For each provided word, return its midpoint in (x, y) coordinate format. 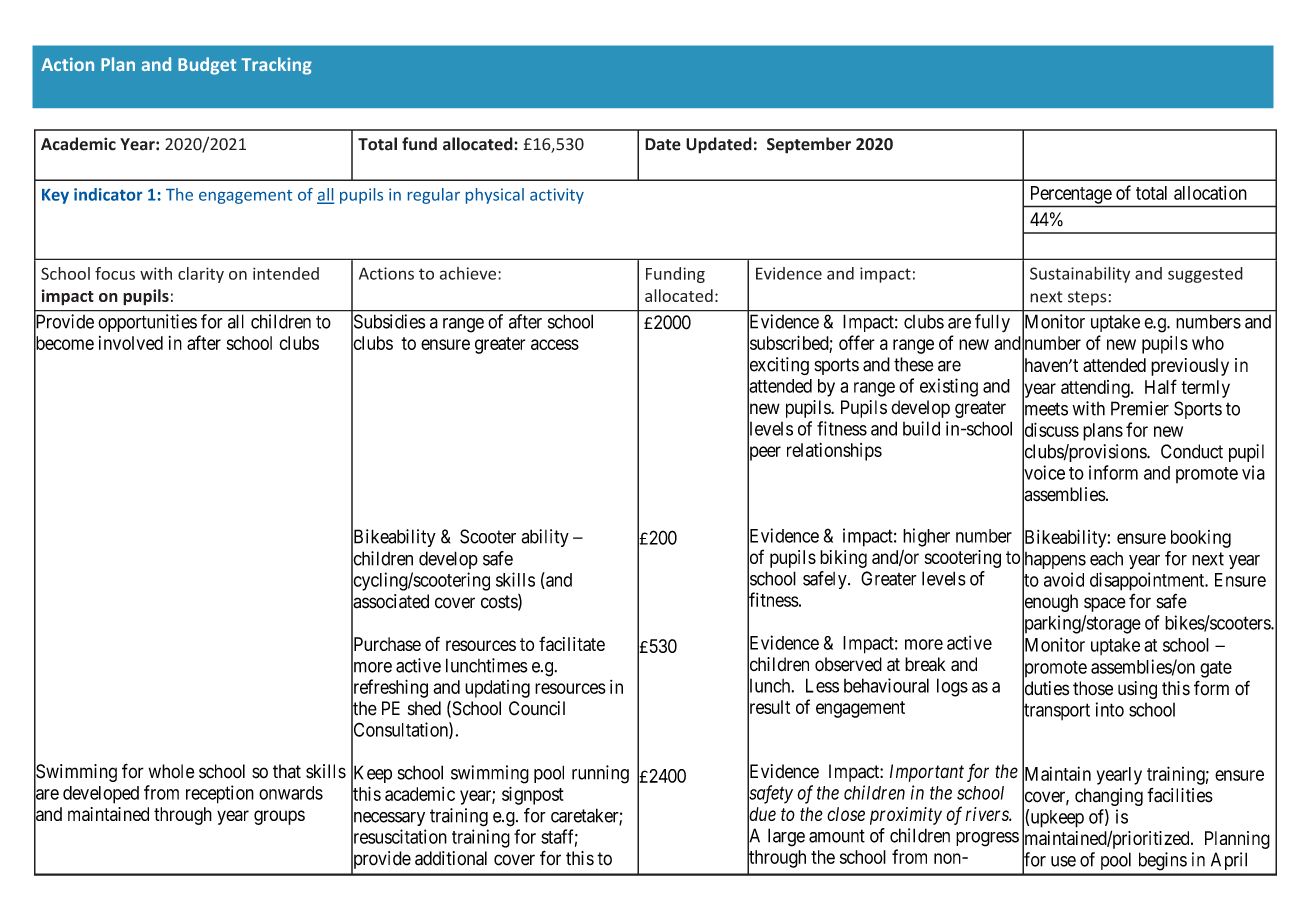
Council (537, 708)
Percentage (1071, 195)
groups (279, 817)
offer (857, 342)
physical (495, 196)
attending (1096, 389)
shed (424, 708)
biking (843, 559)
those (1093, 688)
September (809, 145)
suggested (1205, 275)
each (1106, 558)
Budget (207, 66)
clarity (201, 275)
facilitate (572, 643)
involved (131, 343)
